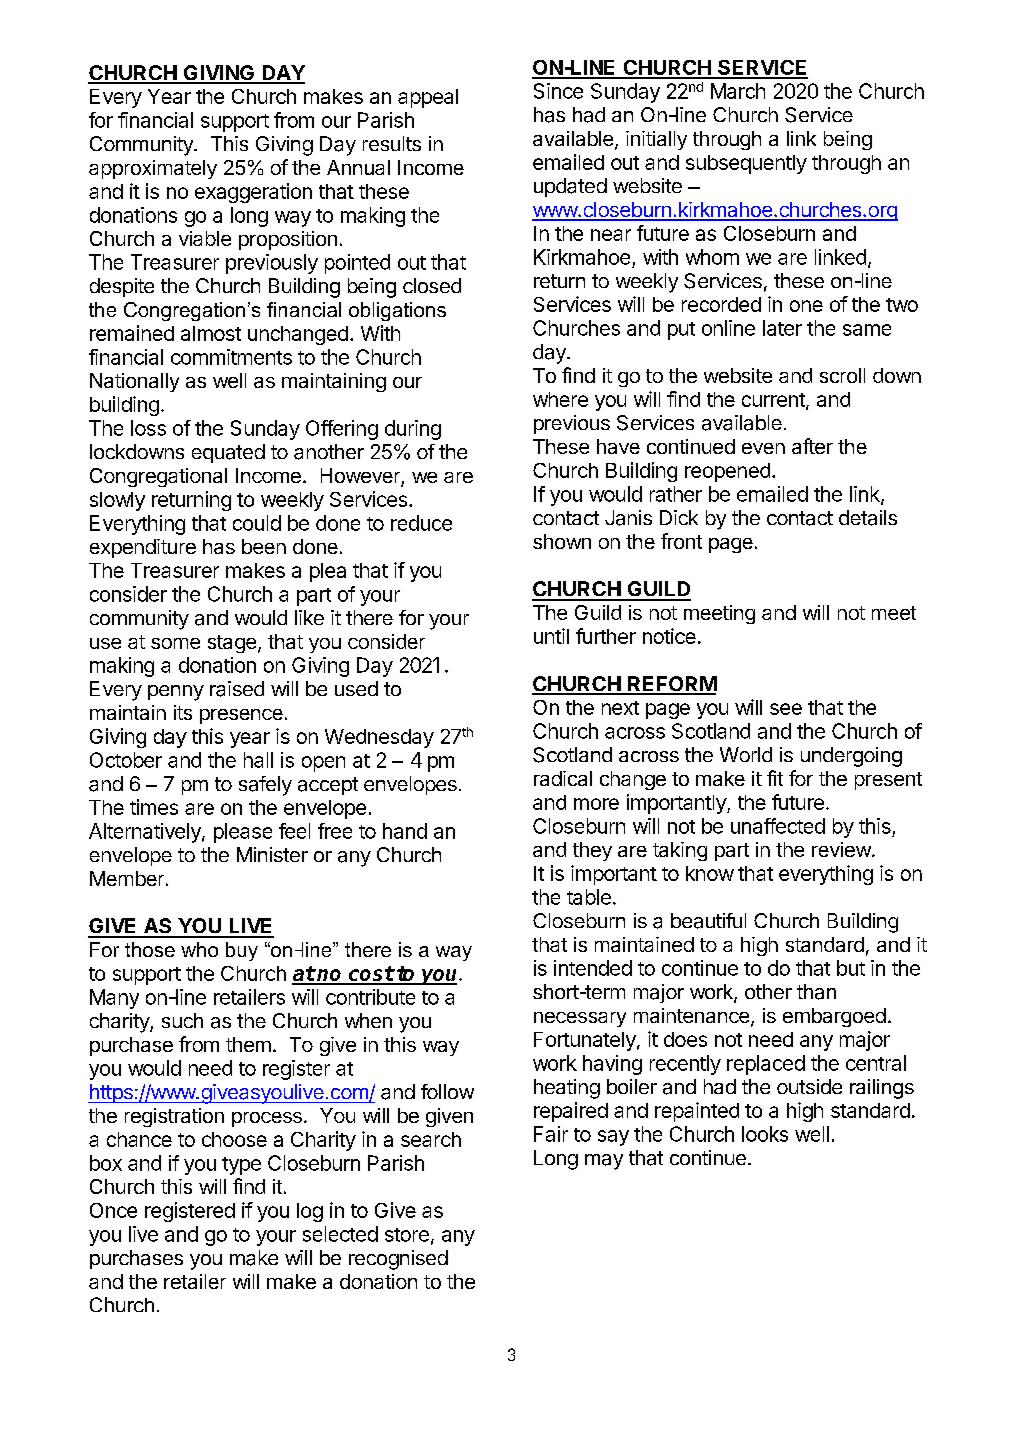  Describe the element at coordinates (774, 401) in the page. I see `current` at that location.
